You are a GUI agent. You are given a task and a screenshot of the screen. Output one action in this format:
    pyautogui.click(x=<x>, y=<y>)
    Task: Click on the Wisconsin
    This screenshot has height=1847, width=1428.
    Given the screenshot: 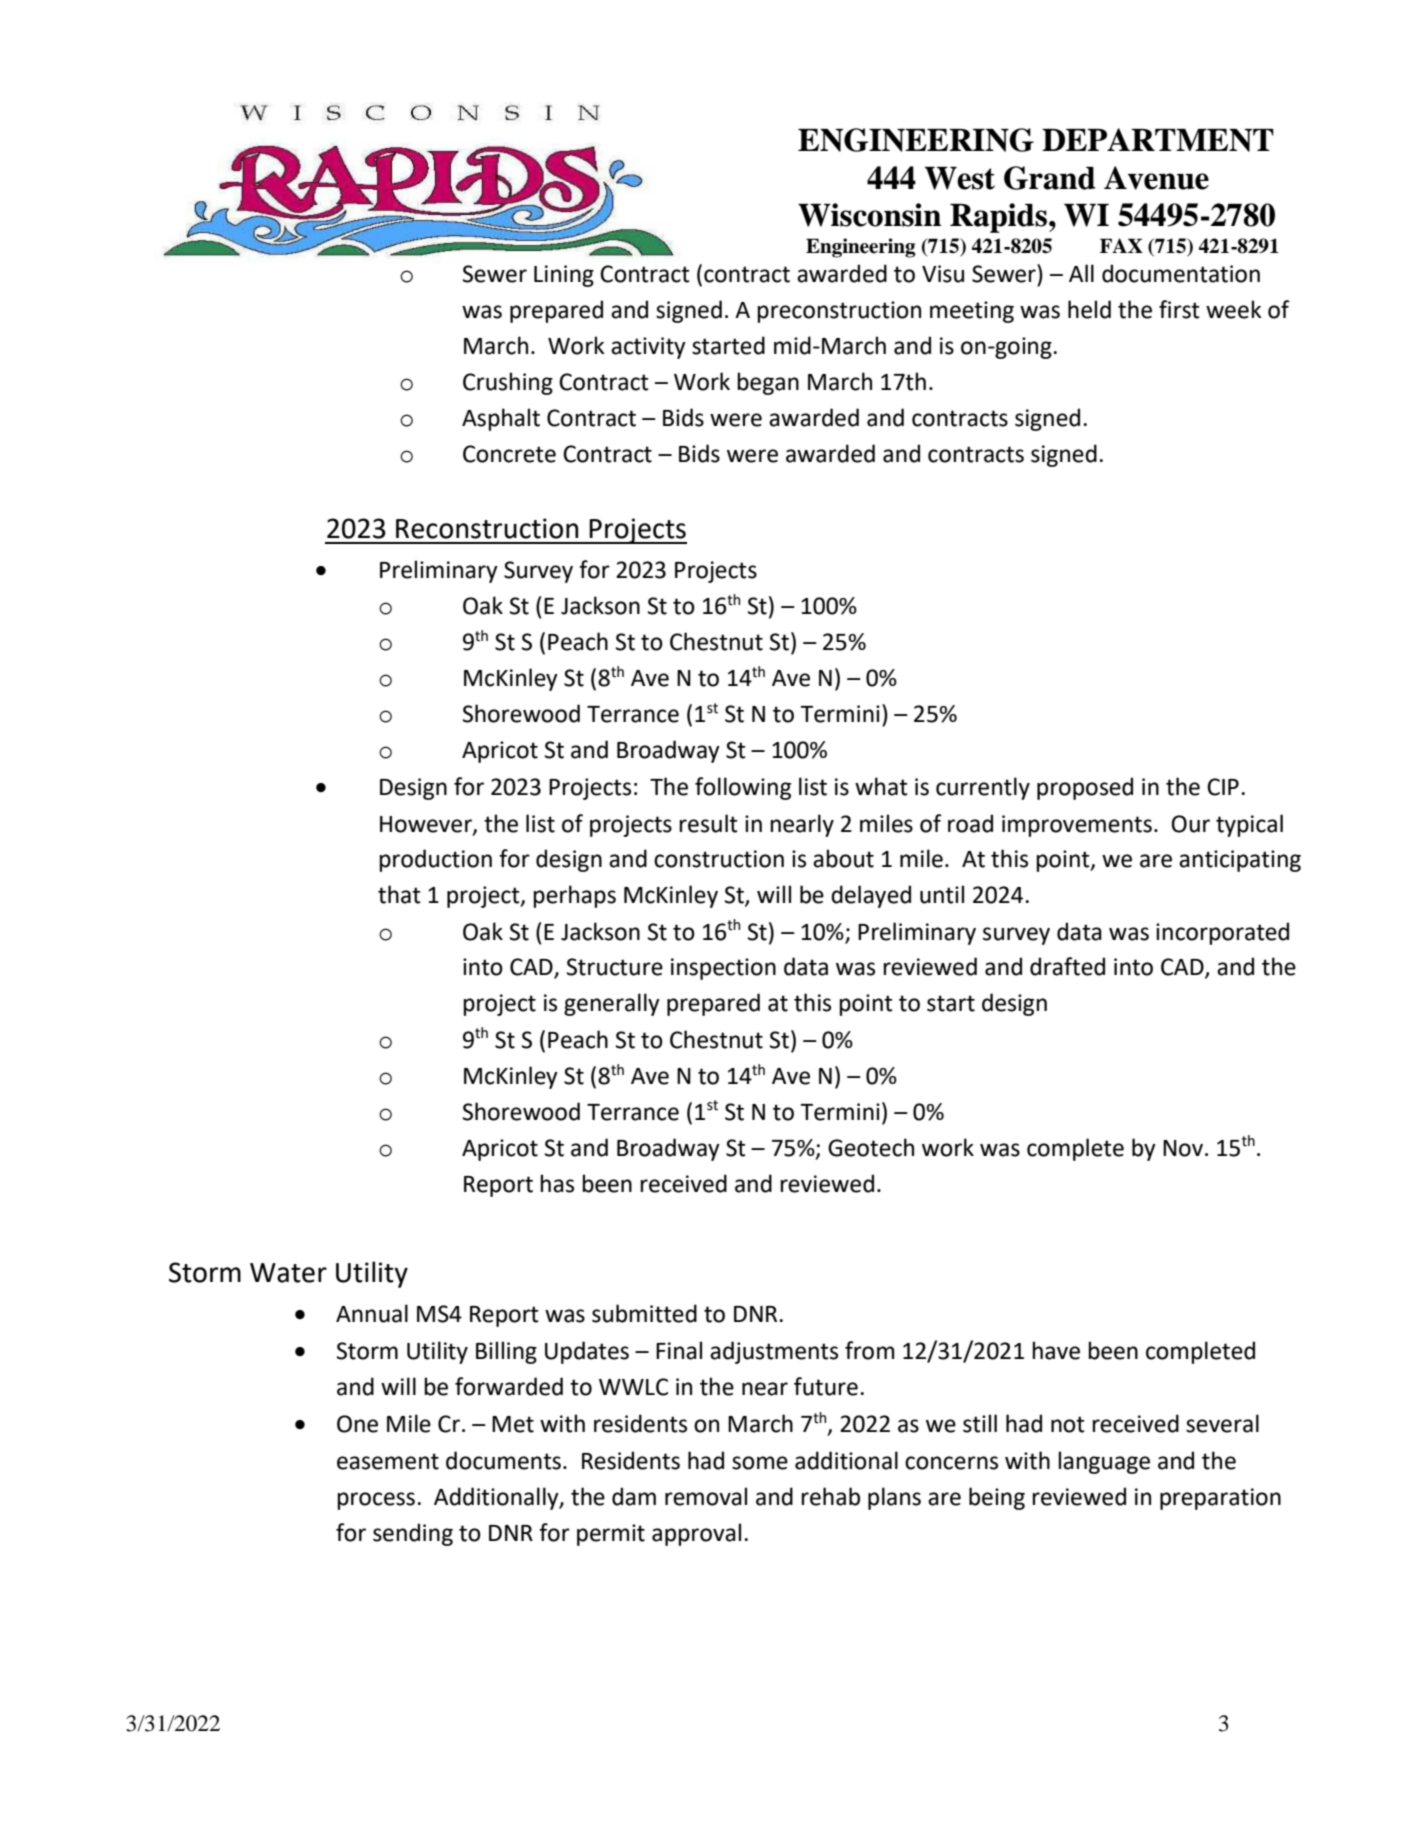 What is the action you would take?
    pyautogui.click(x=869, y=215)
